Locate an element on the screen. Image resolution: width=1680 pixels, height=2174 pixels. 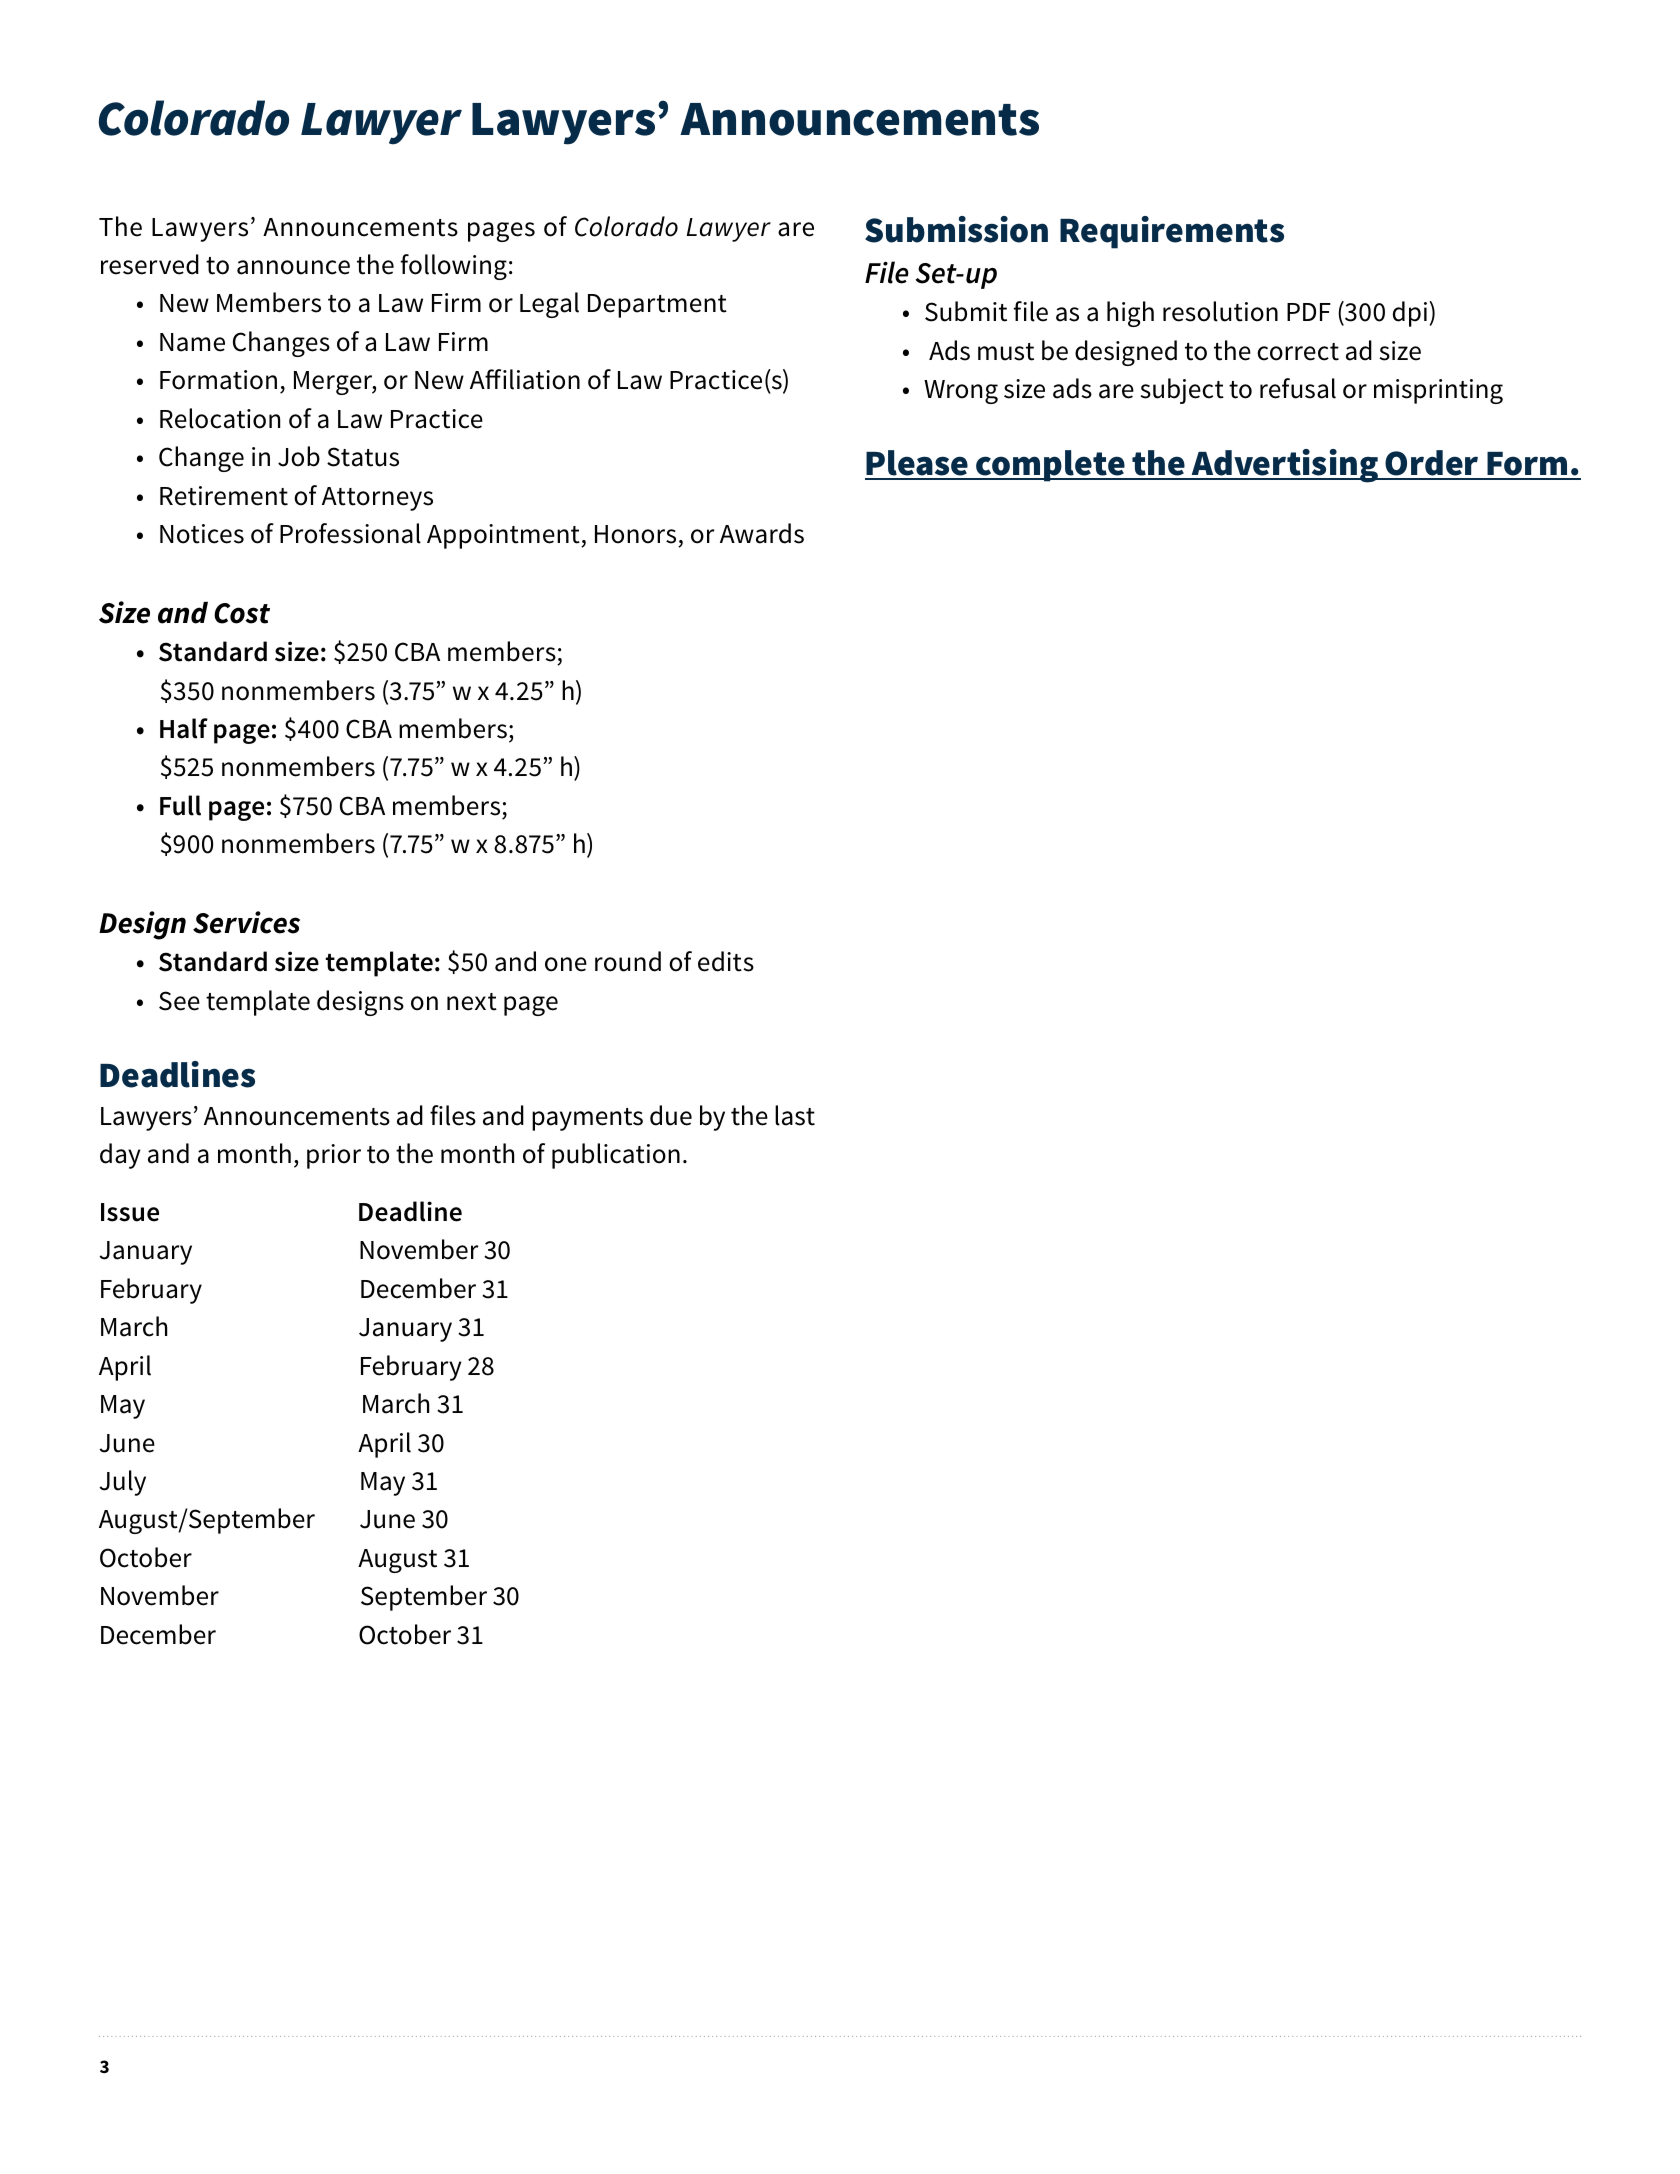
Half is located at coordinates (184, 728).
